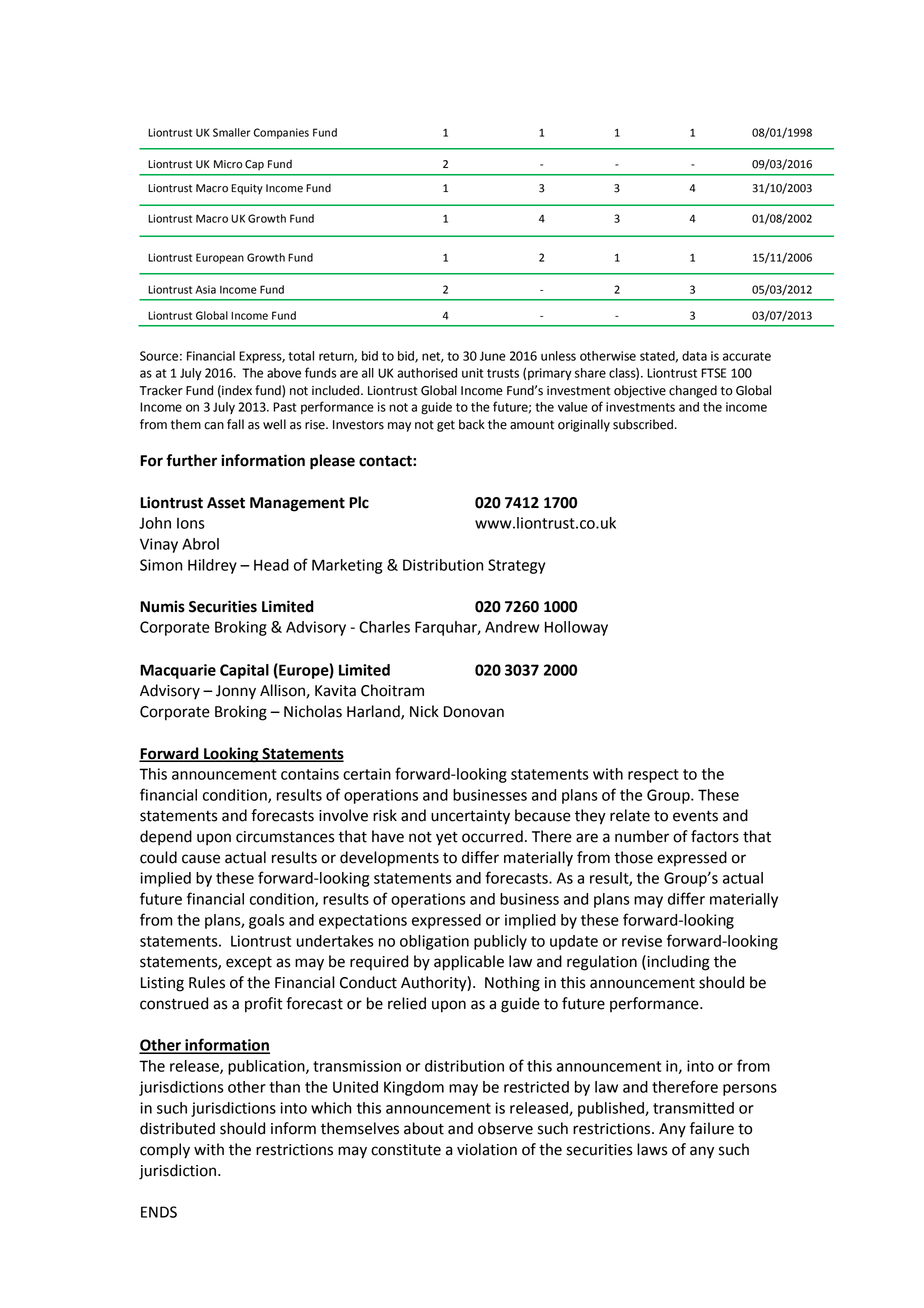 This image has width=924, height=1308. Describe the element at coordinates (652, 1149) in the image. I see `laws` at that location.
